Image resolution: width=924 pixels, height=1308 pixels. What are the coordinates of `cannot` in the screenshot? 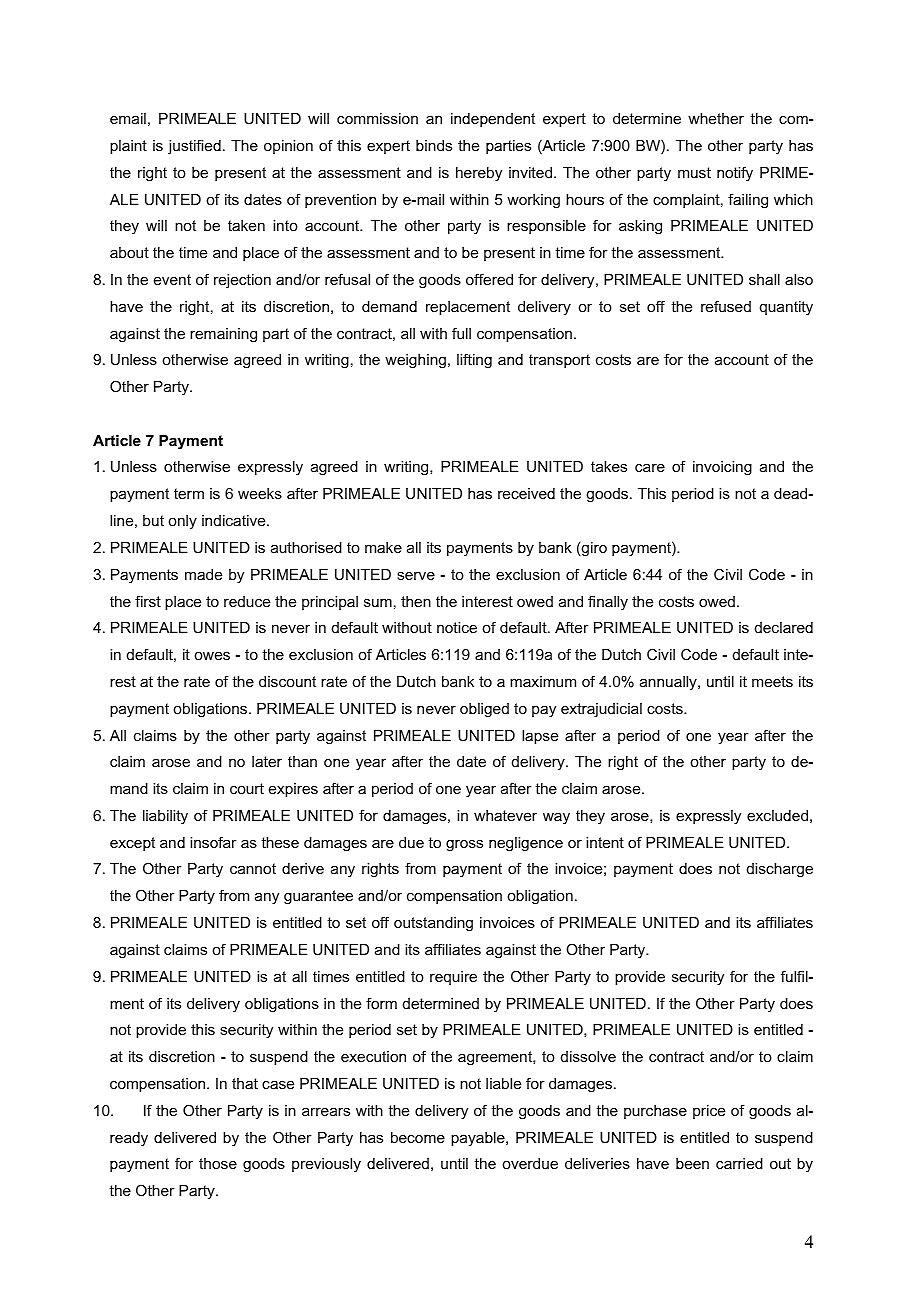 It's located at (253, 868).
